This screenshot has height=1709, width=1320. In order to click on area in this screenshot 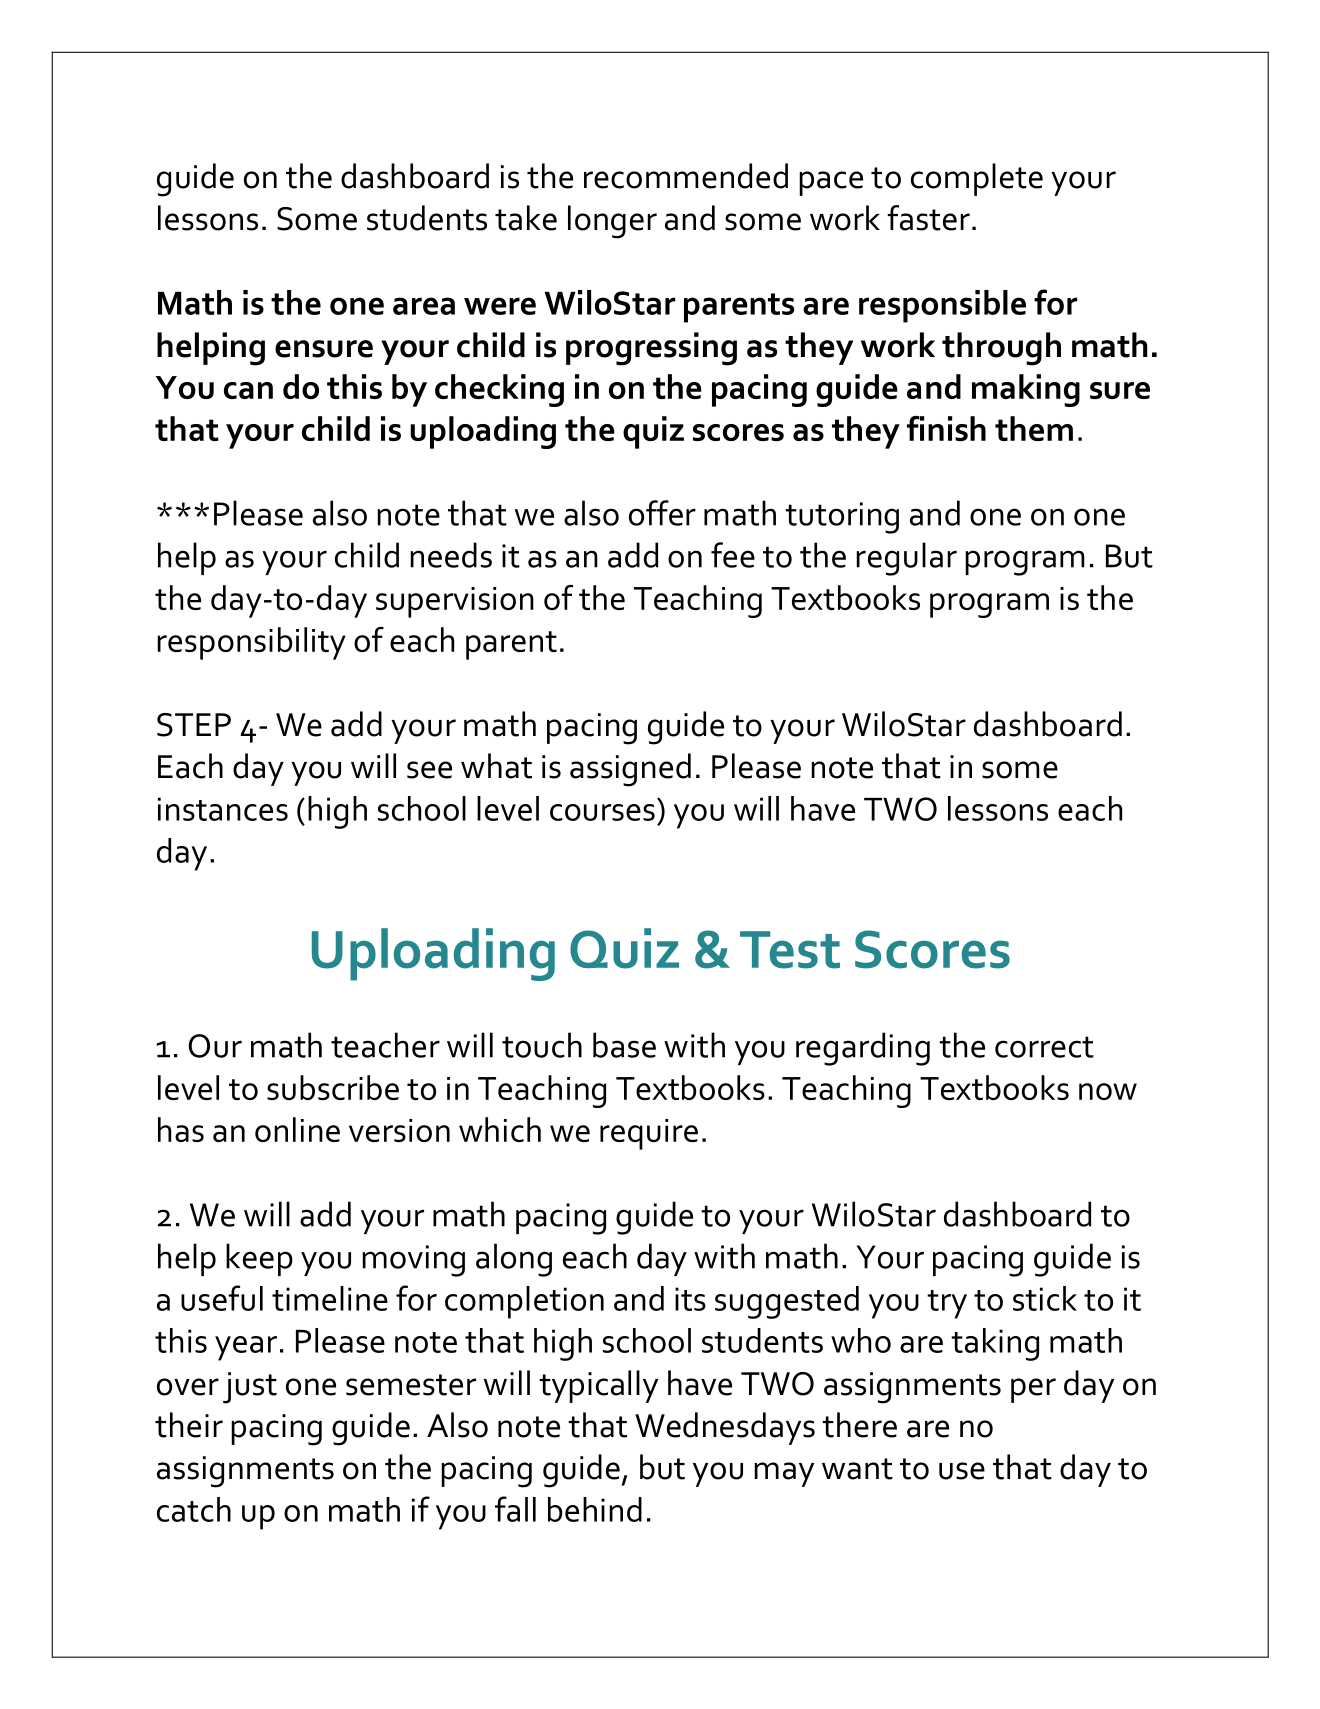, I will do `click(424, 306)`.
